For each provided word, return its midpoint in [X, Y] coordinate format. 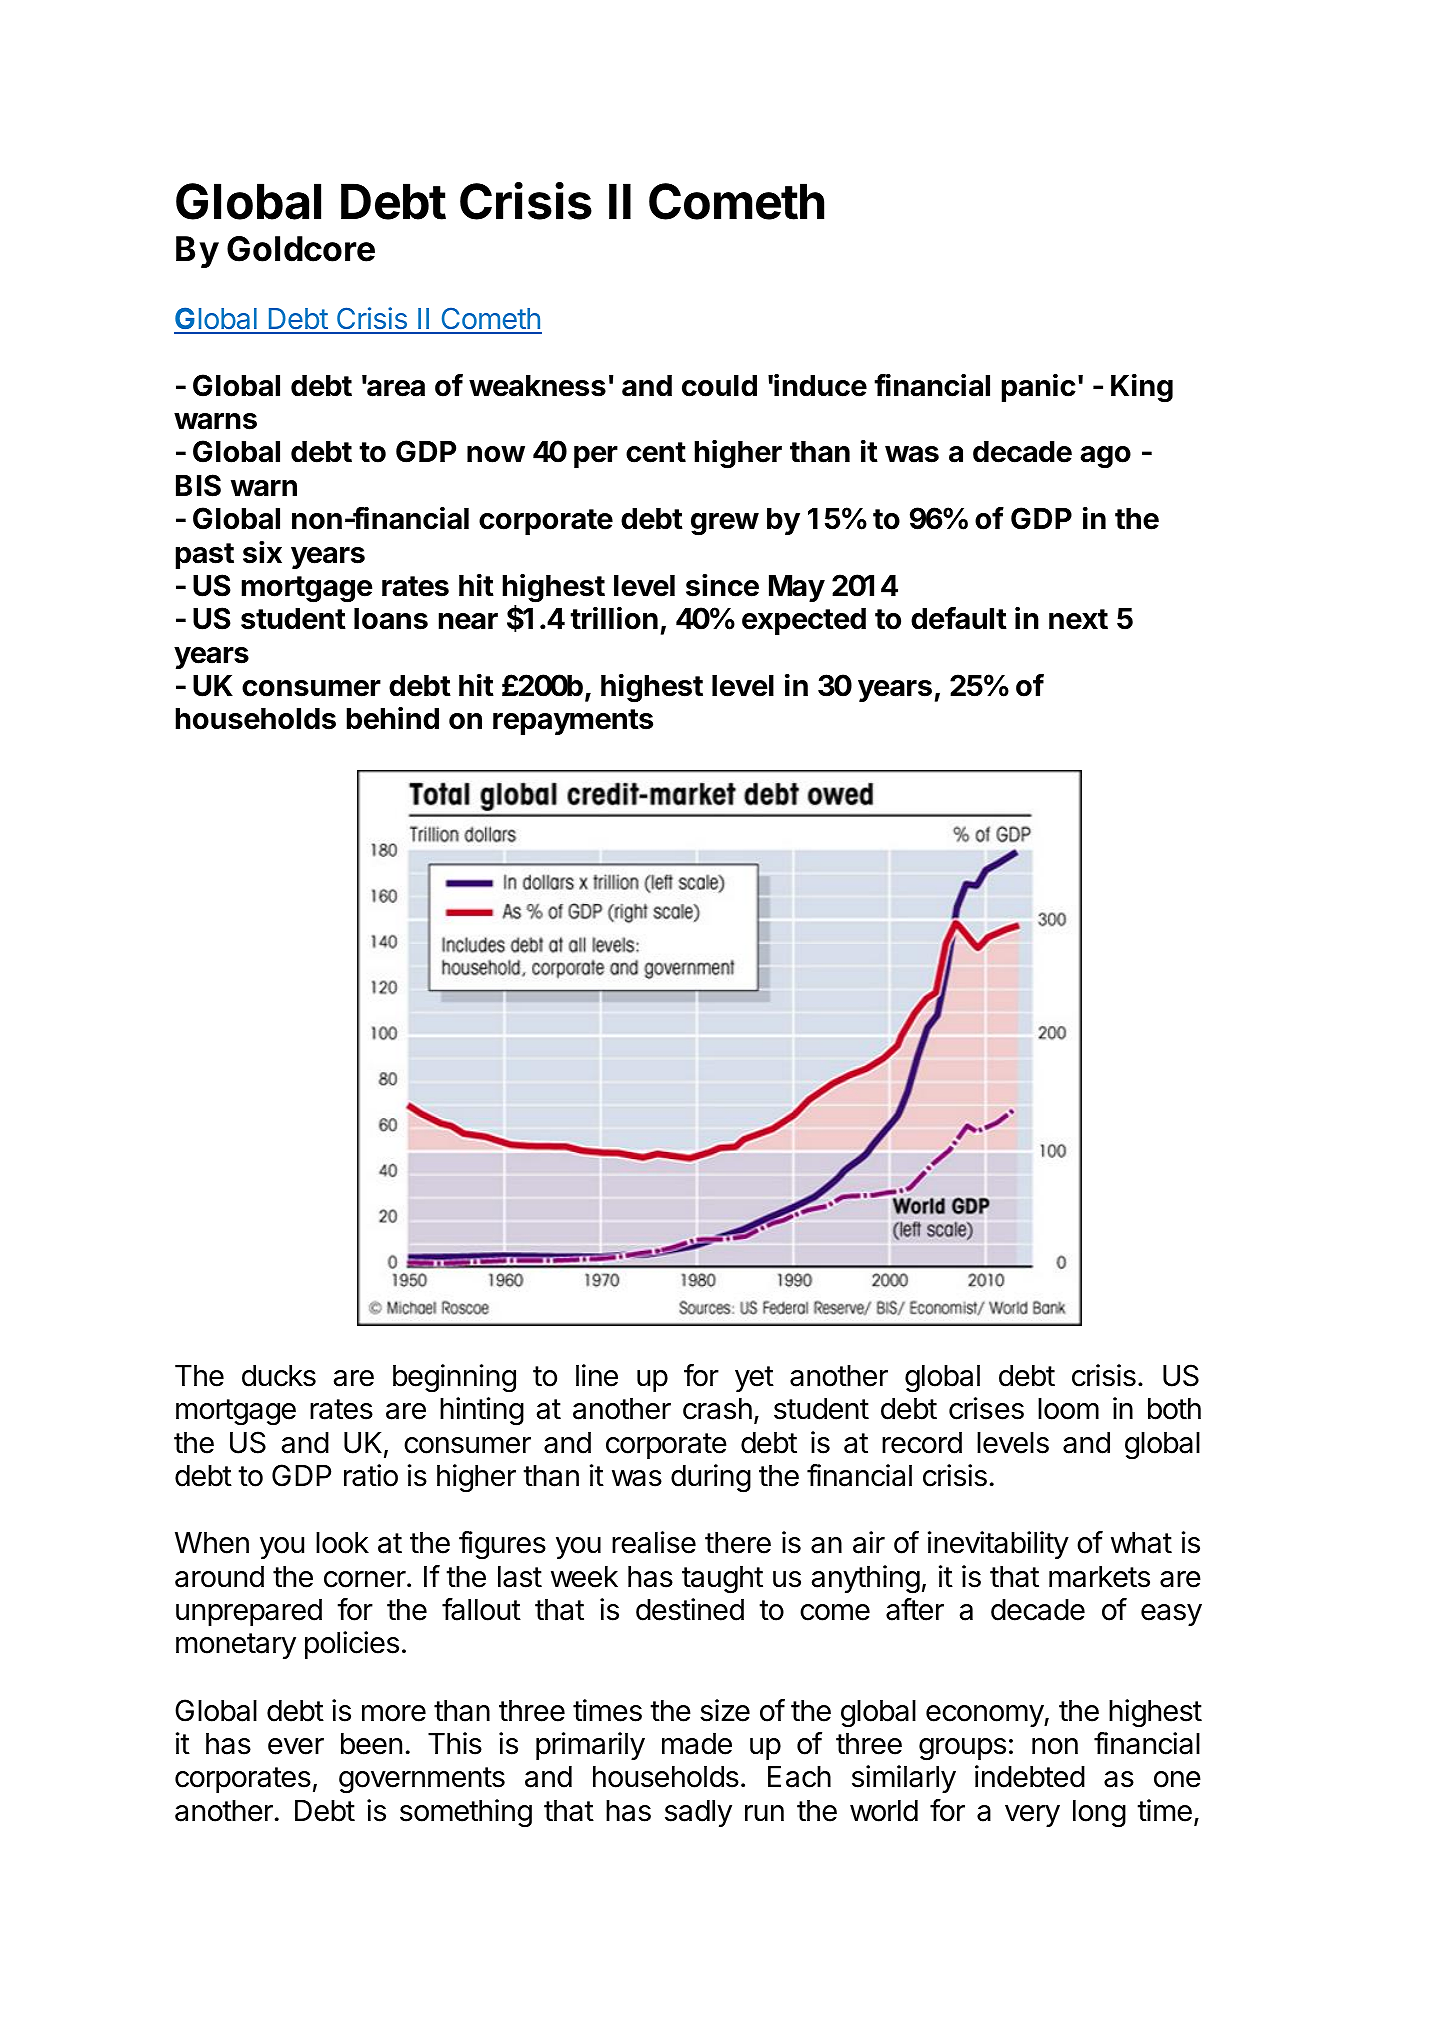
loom [1068, 1409]
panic [1039, 387]
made [697, 1744]
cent [656, 452]
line [597, 1375]
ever [296, 1746]
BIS [198, 485]
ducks [279, 1376]
